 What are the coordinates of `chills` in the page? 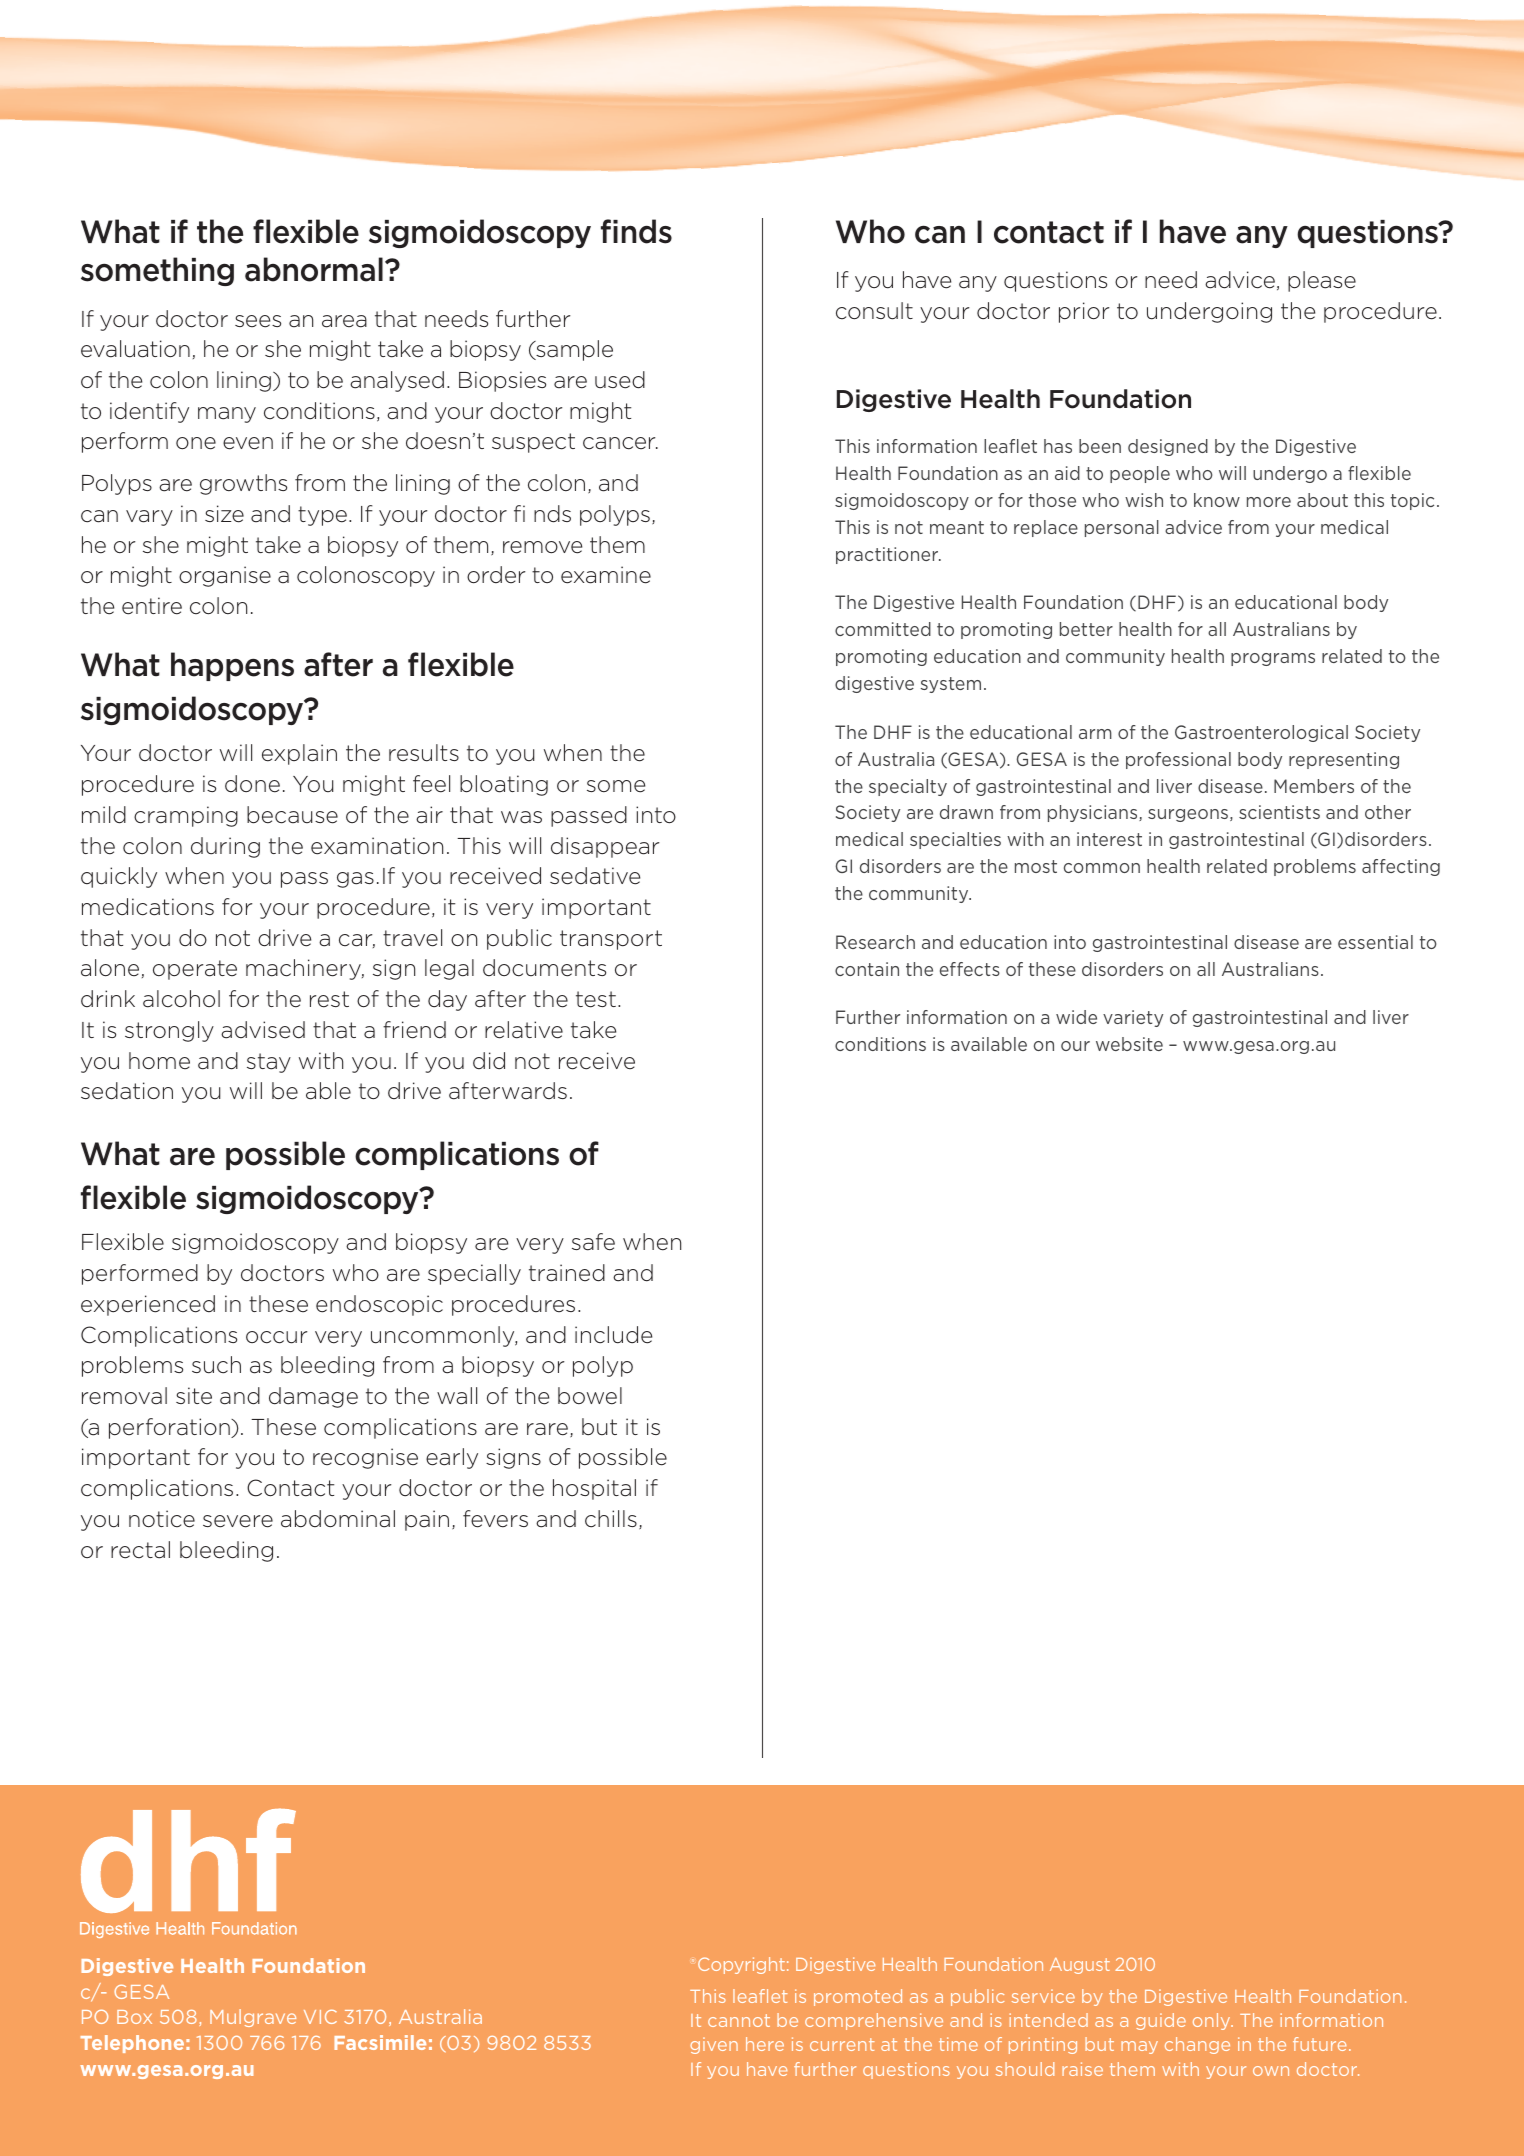 It's located at (611, 1519).
